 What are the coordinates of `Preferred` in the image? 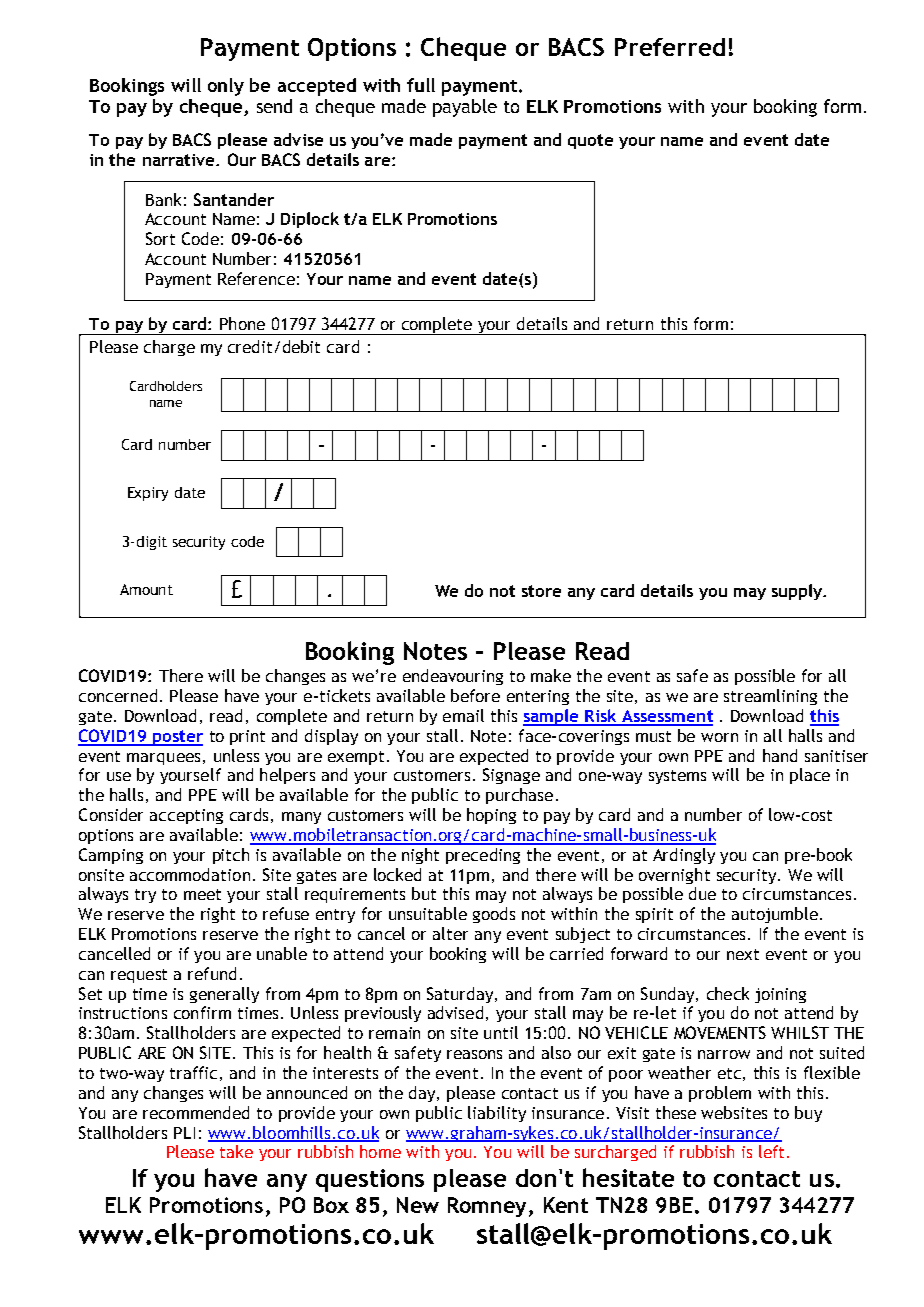 It's located at (670, 47).
